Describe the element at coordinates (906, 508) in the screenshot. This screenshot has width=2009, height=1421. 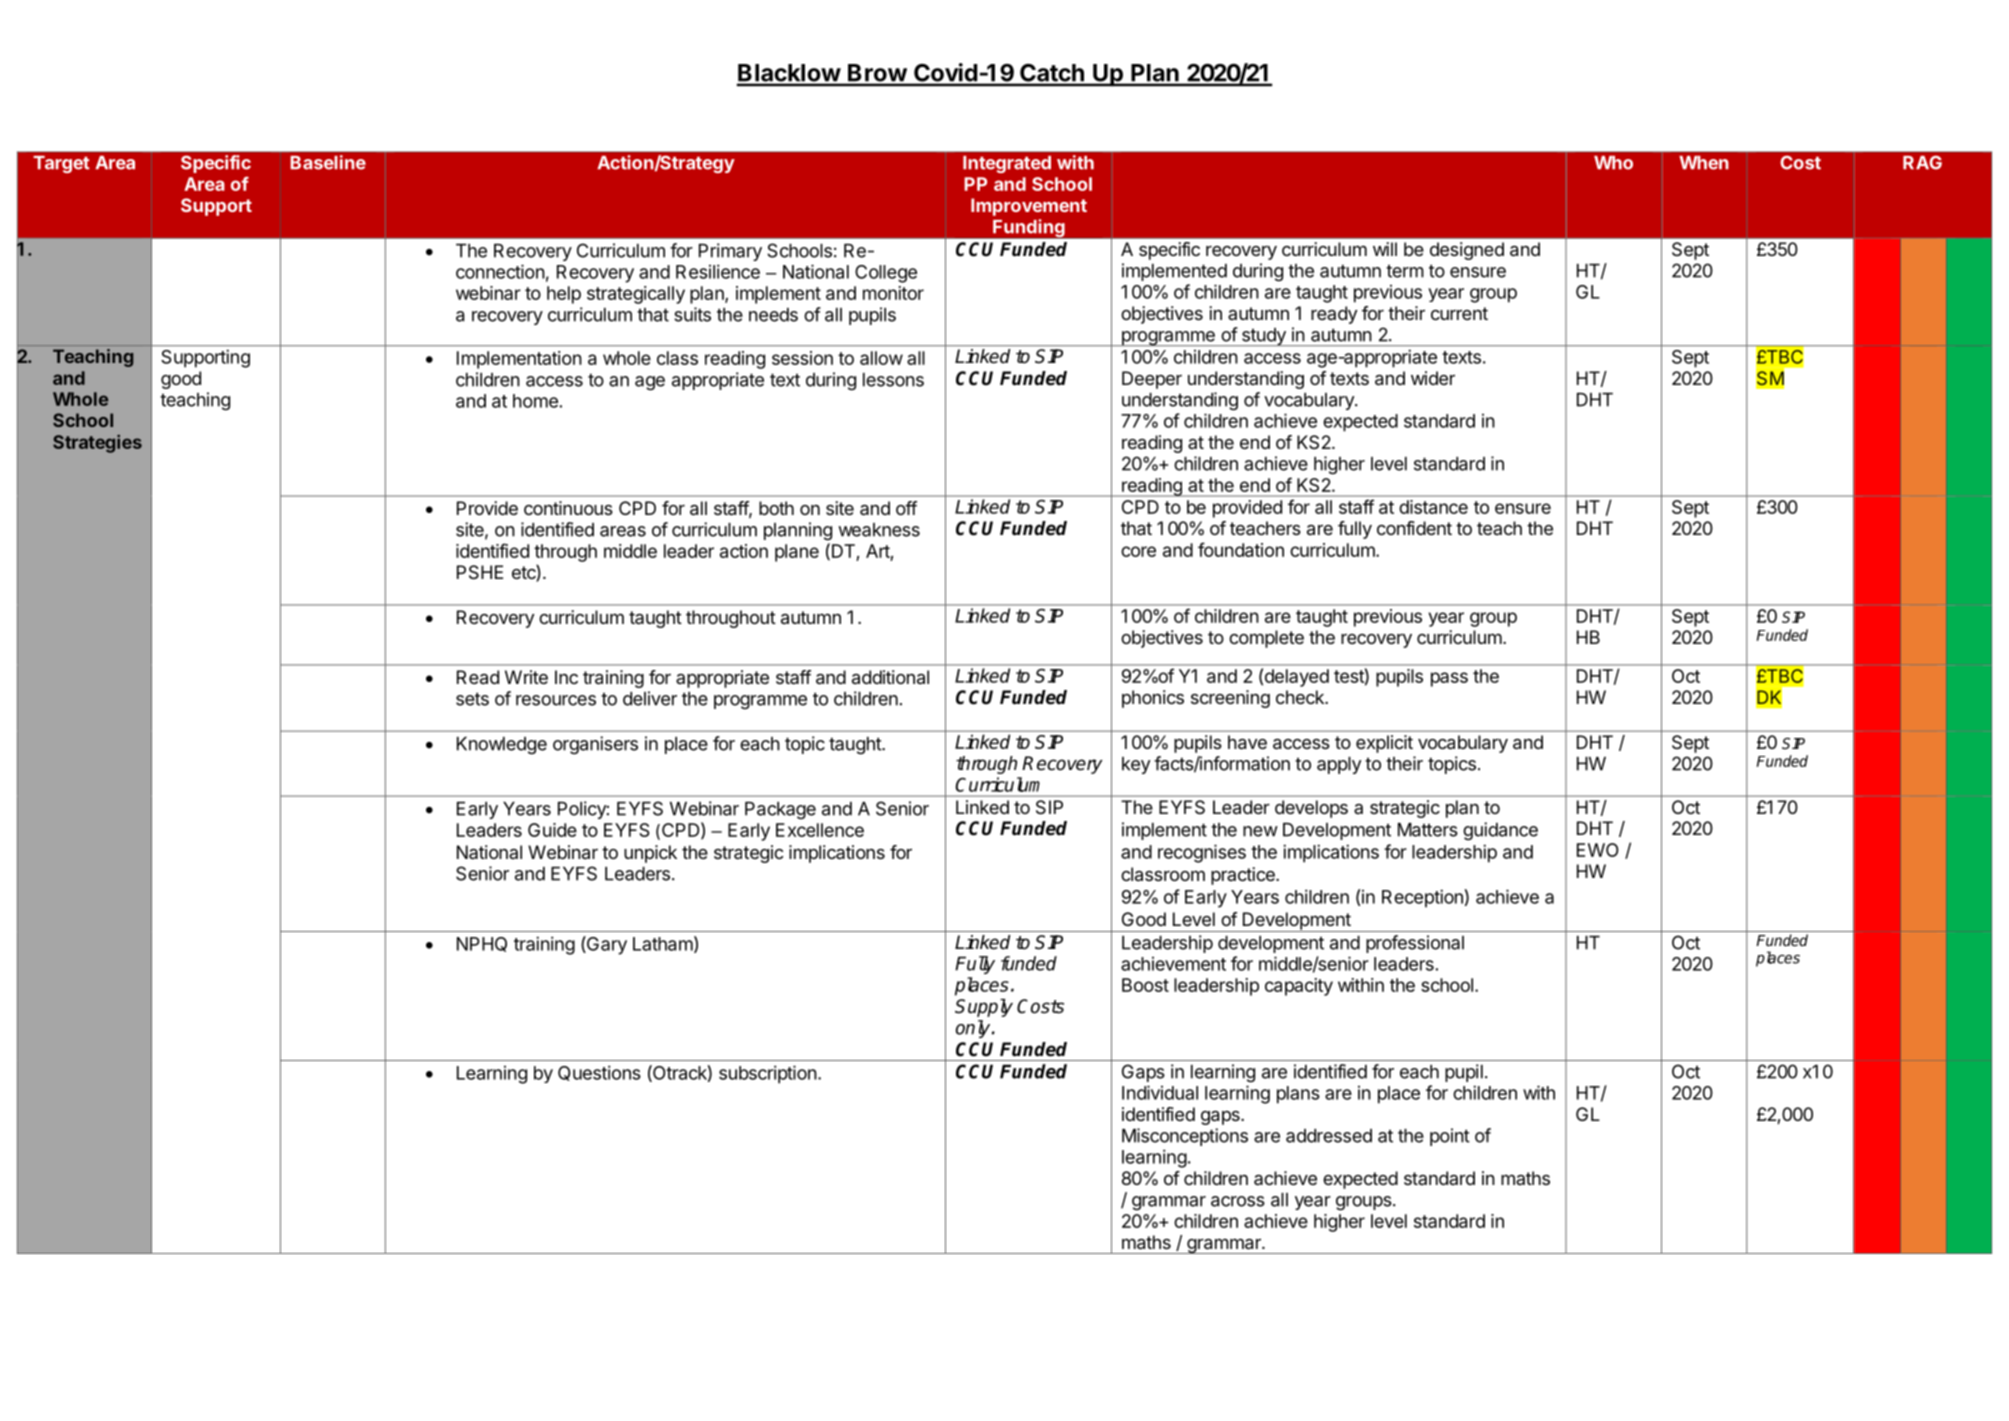
I see `off` at that location.
